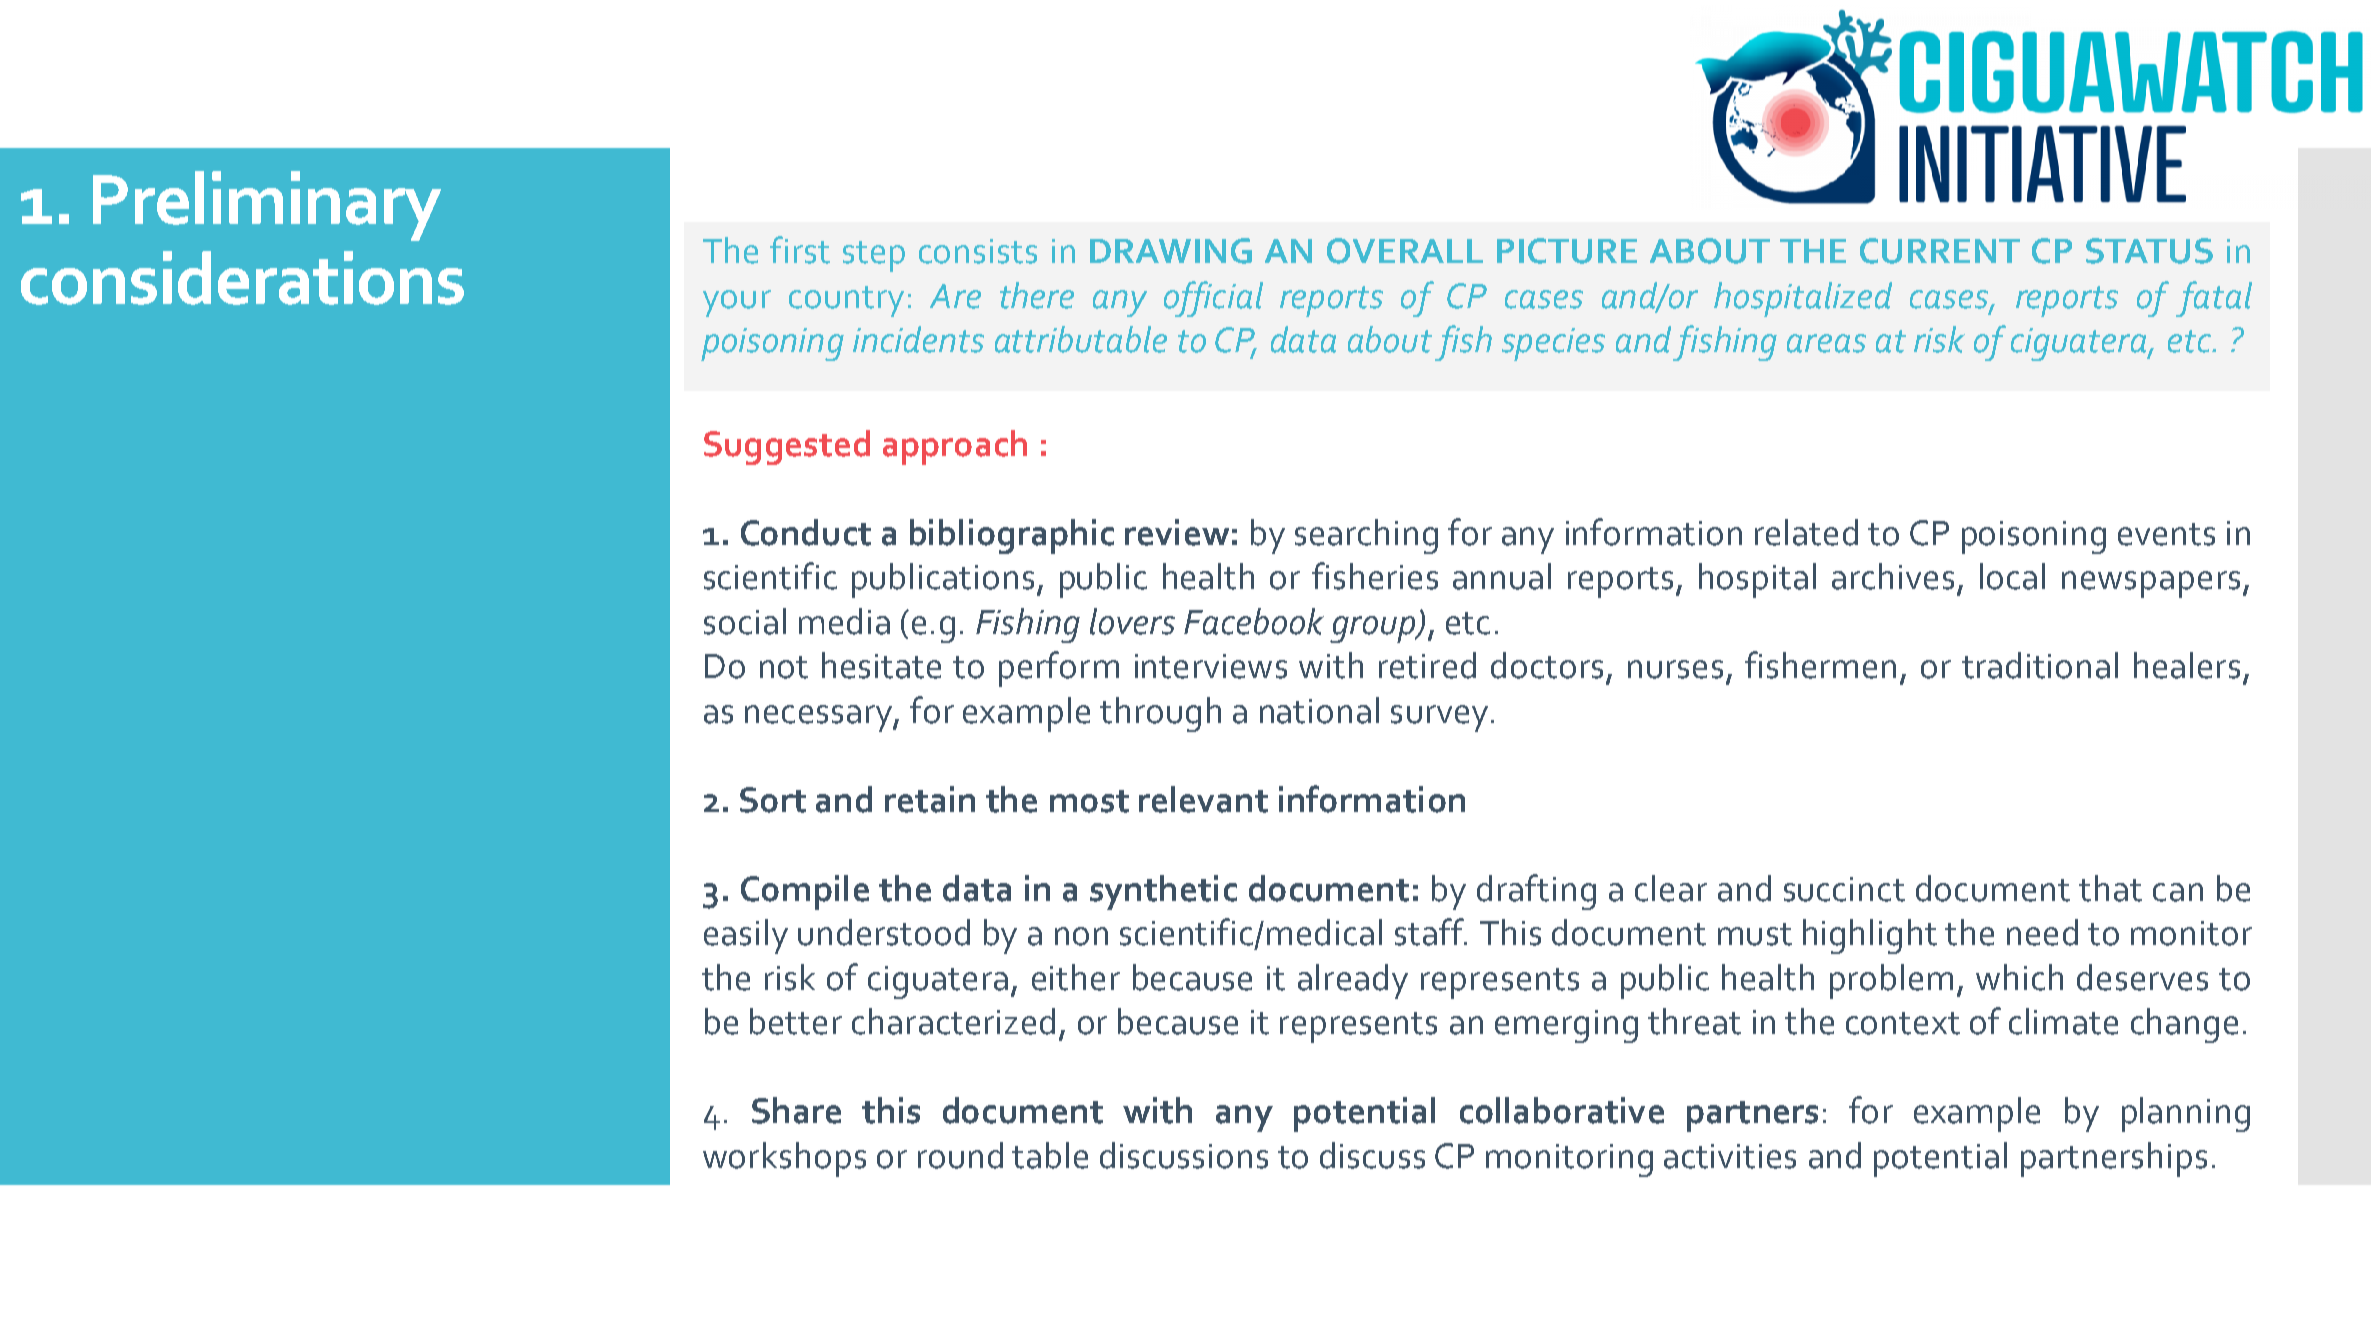 Image resolution: width=2371 pixels, height=1334 pixels. Describe the element at coordinates (1940, 251) in the page. I see `CURRENT` at that location.
